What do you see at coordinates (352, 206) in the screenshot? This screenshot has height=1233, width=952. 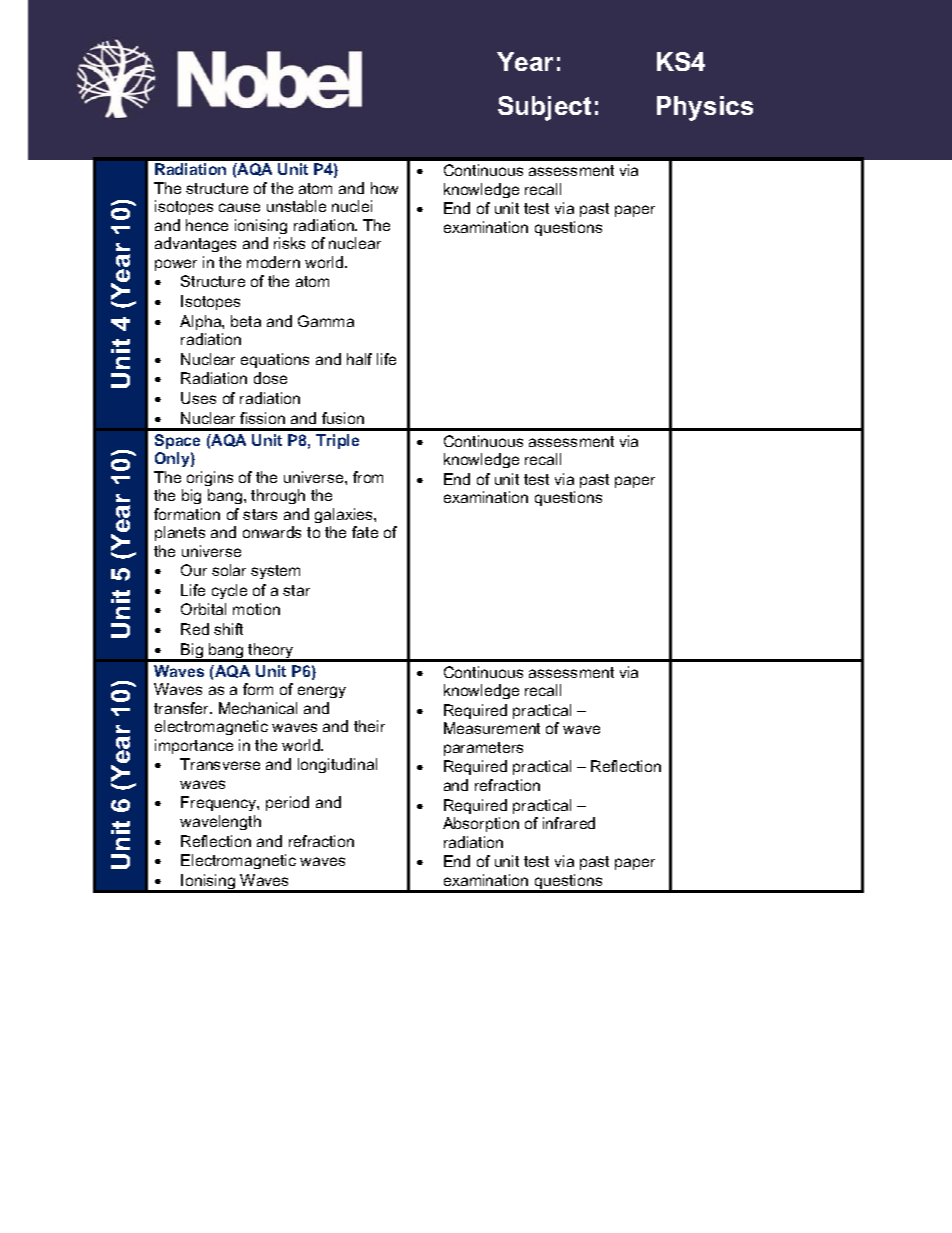 I see `nuclei` at bounding box center [352, 206].
